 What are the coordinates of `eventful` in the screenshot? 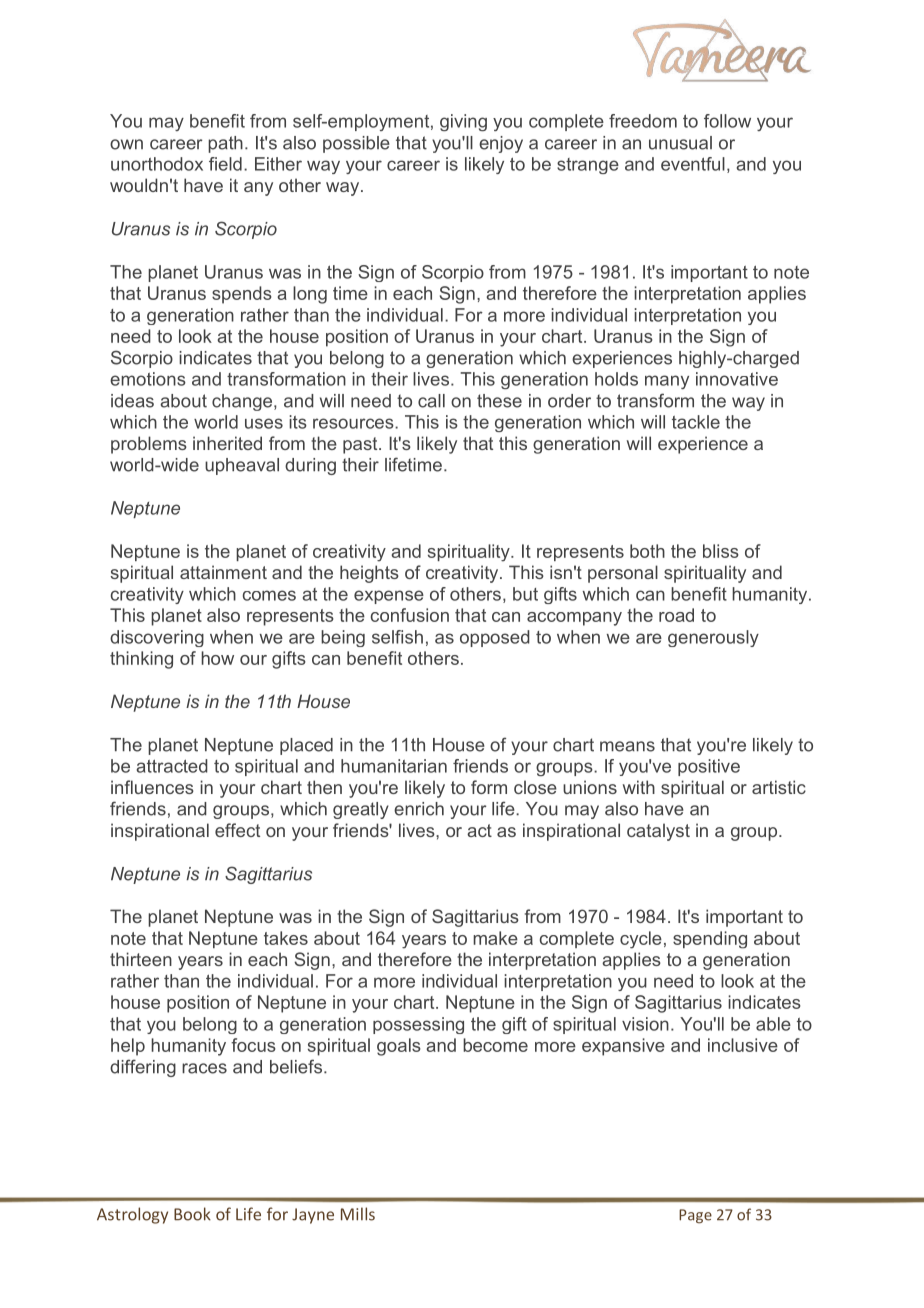 It's located at (693, 164).
